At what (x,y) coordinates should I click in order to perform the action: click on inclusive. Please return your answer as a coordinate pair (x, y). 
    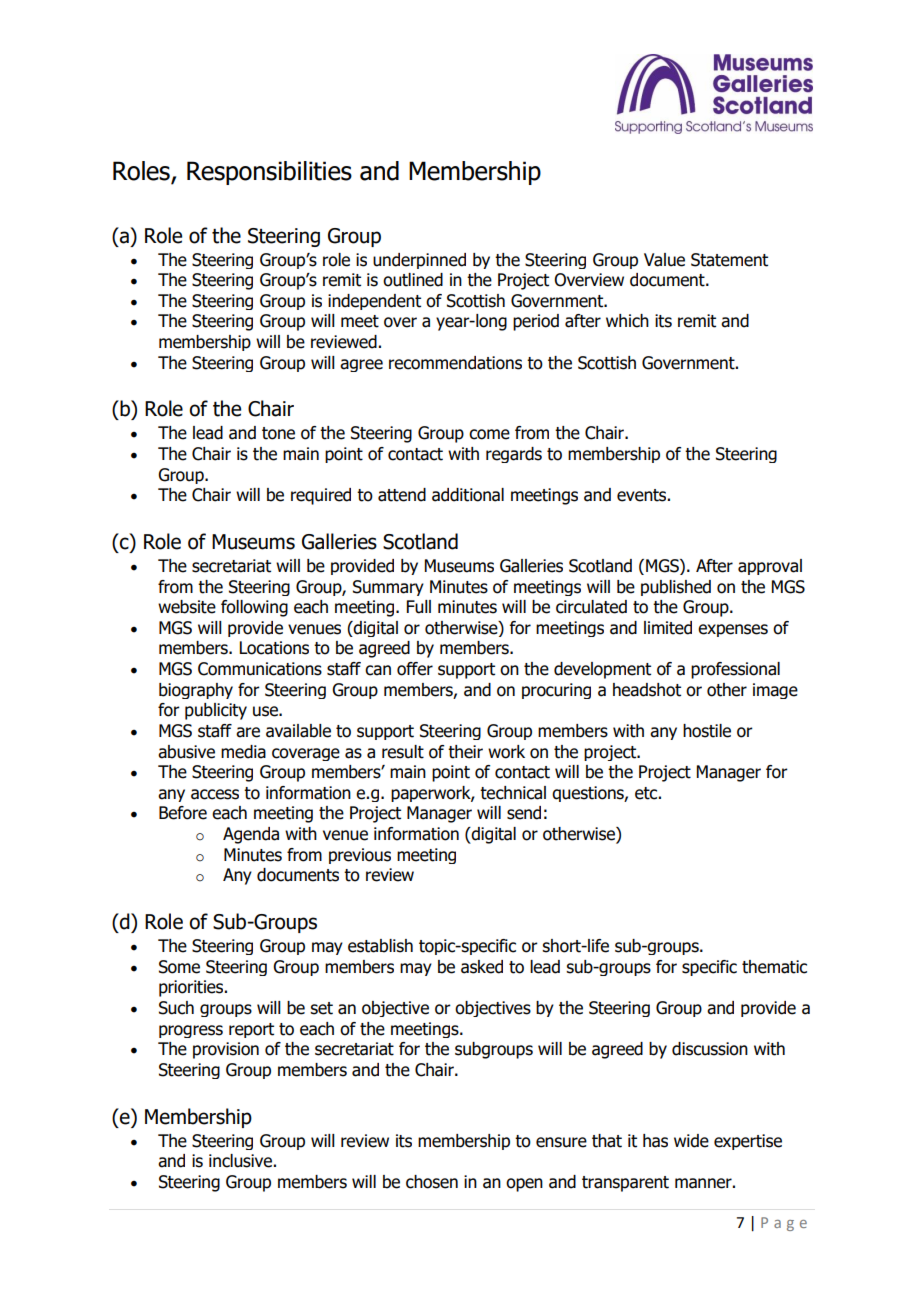
    Looking at the image, I should click on (240, 1161).
